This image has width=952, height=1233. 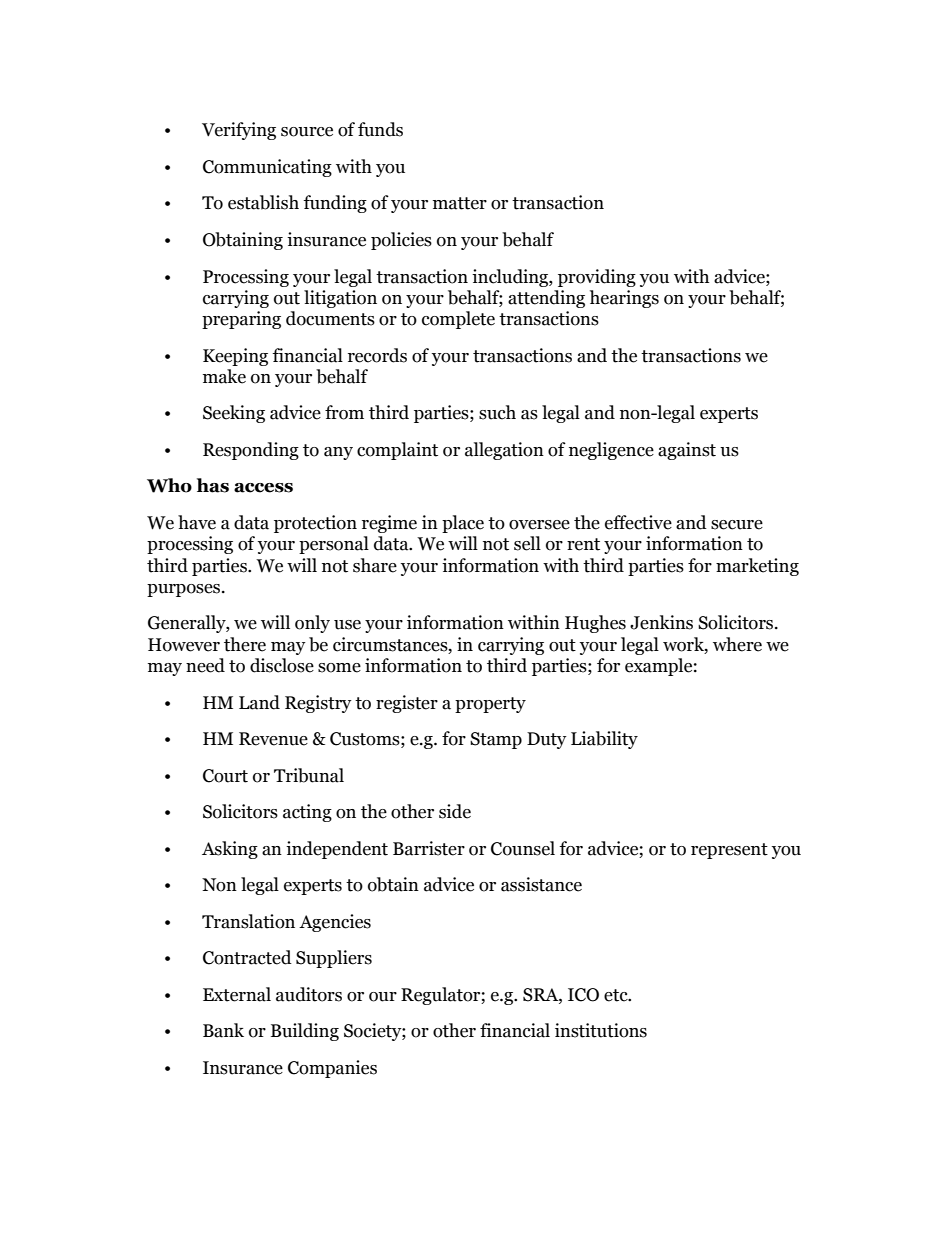 I want to click on against, so click(x=687, y=451).
